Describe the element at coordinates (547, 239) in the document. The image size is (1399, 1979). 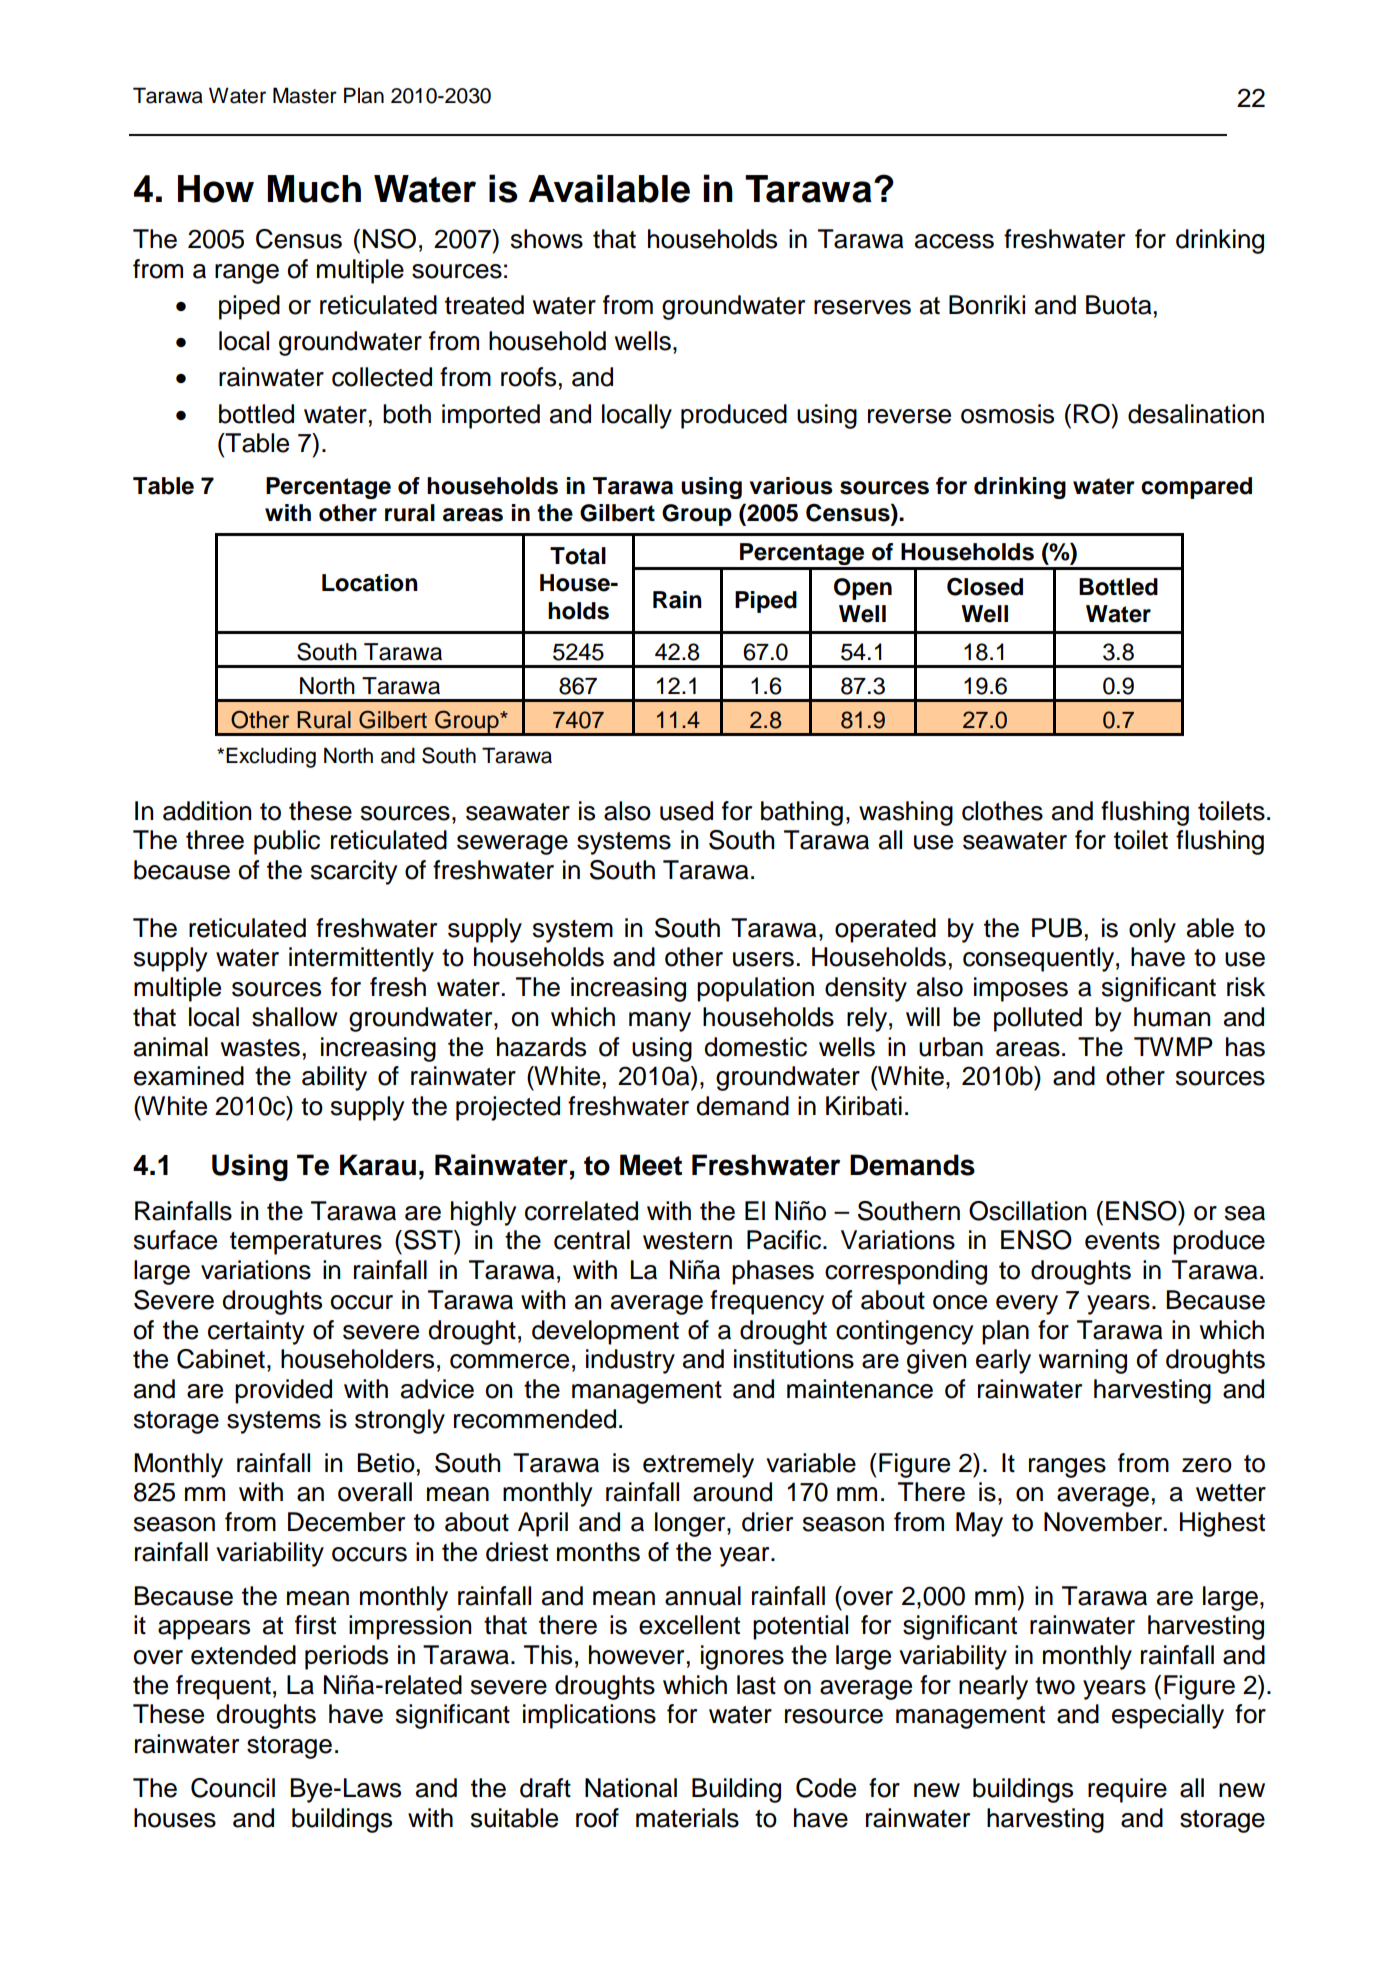
I see `shows` at that location.
